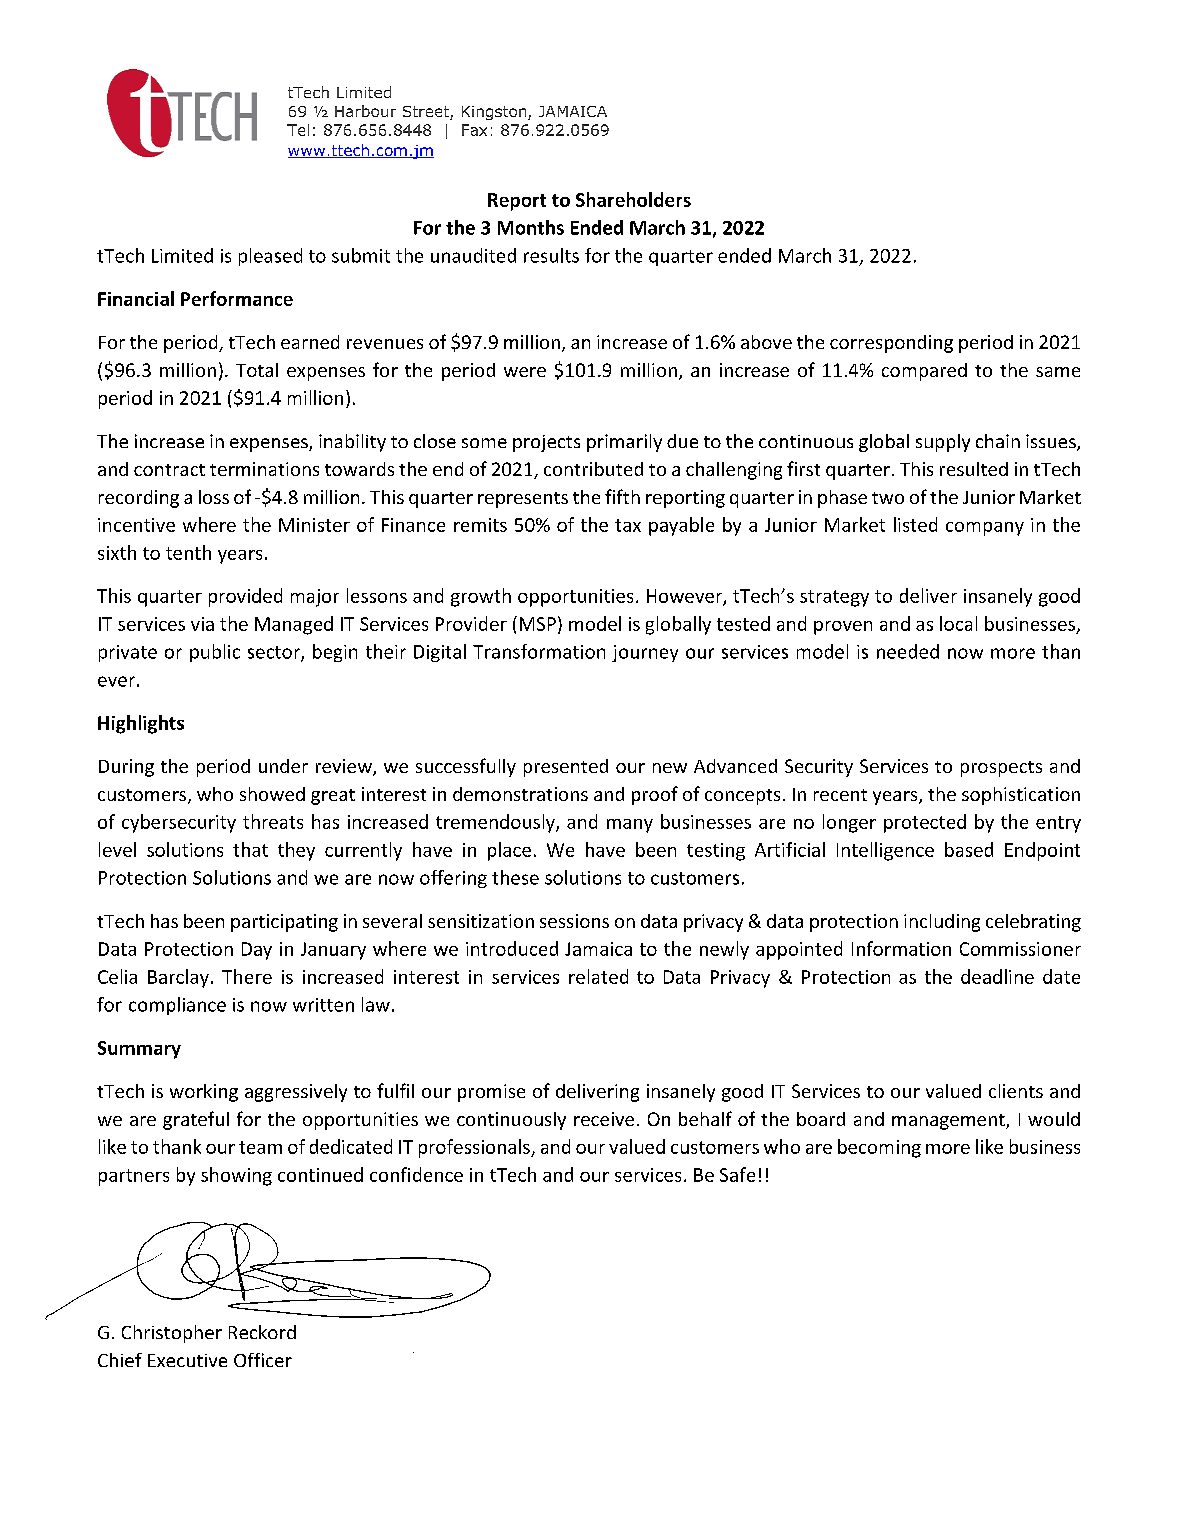 This page has height=1524, width=1178. I want to click on corresponding, so click(891, 344).
